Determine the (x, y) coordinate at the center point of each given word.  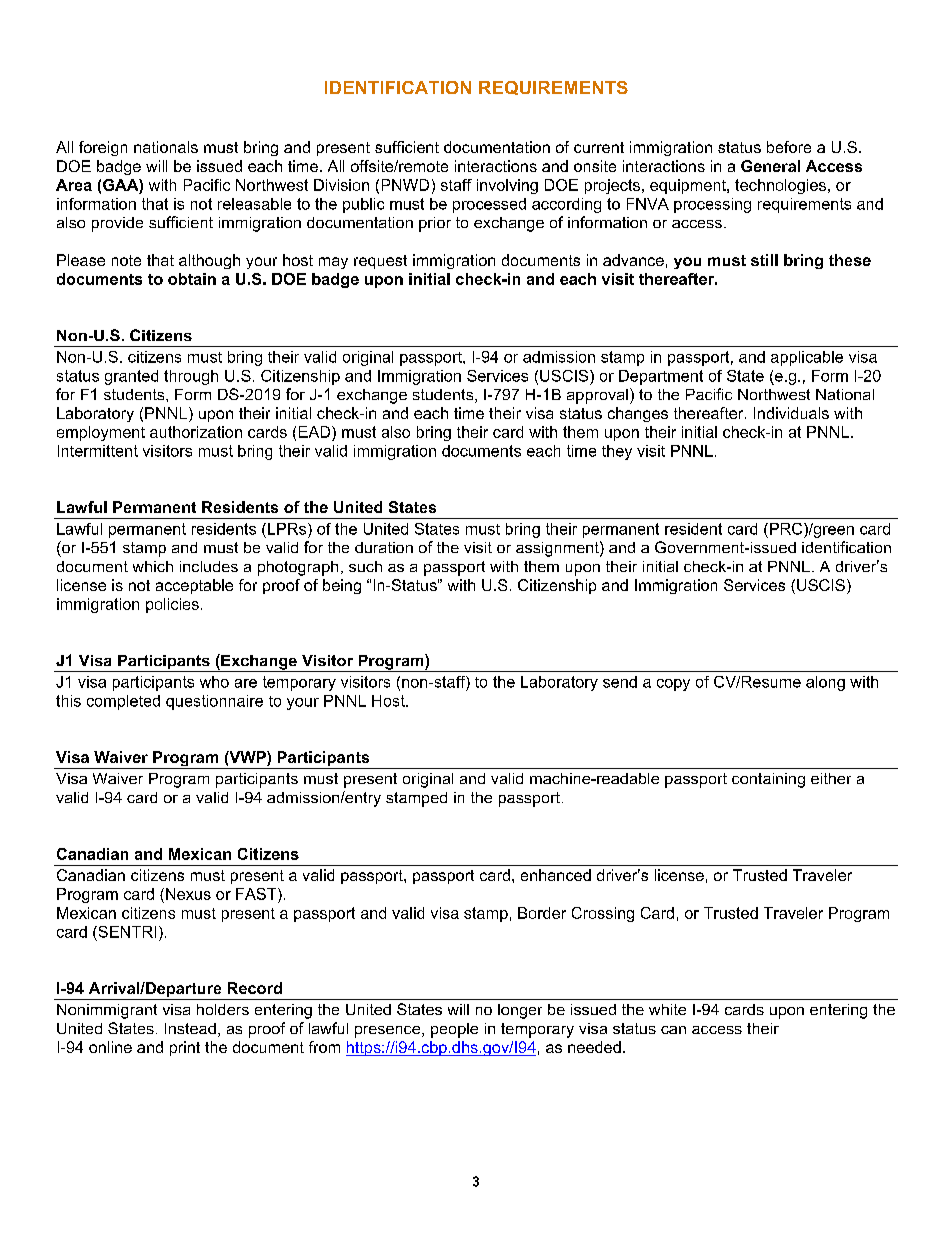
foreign (103, 148)
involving (507, 186)
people (454, 1030)
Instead (190, 1028)
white (667, 1009)
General (770, 166)
